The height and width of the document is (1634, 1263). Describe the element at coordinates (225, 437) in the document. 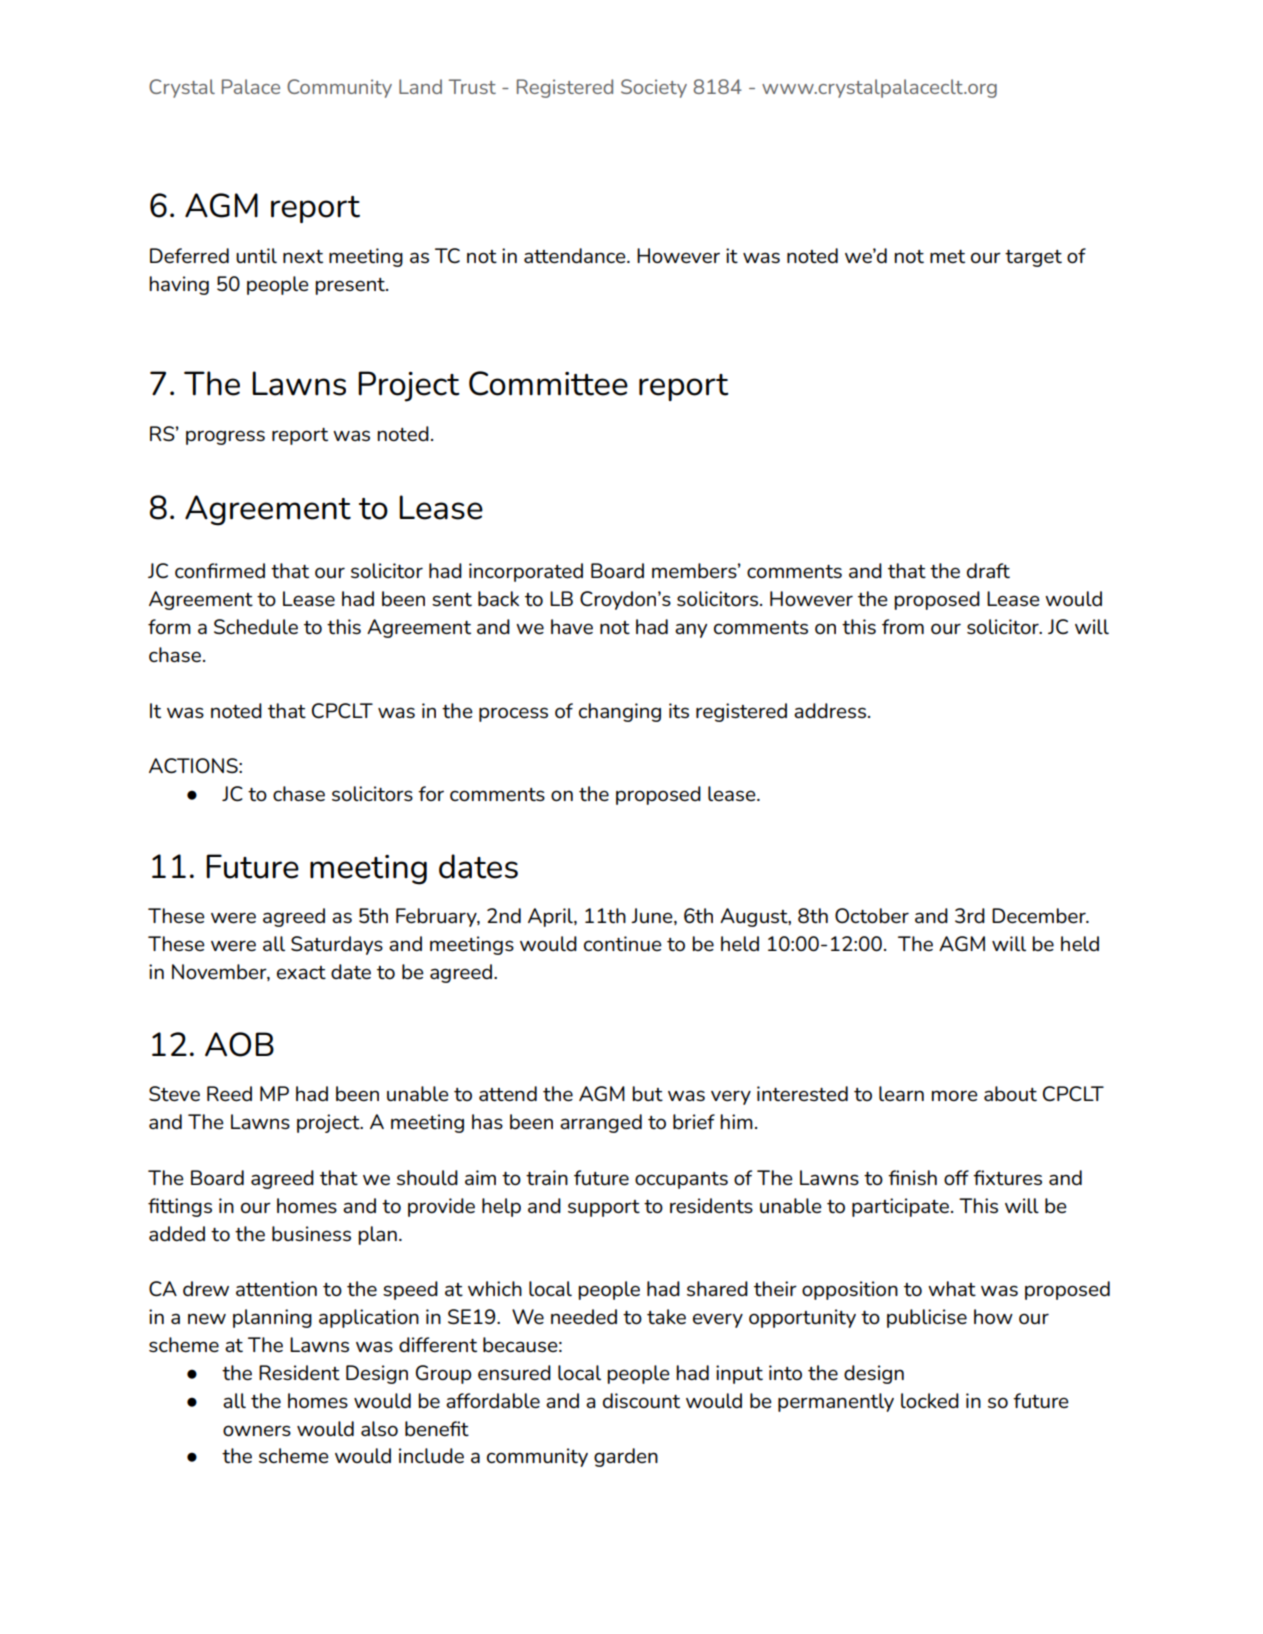

I see `progress` at that location.
